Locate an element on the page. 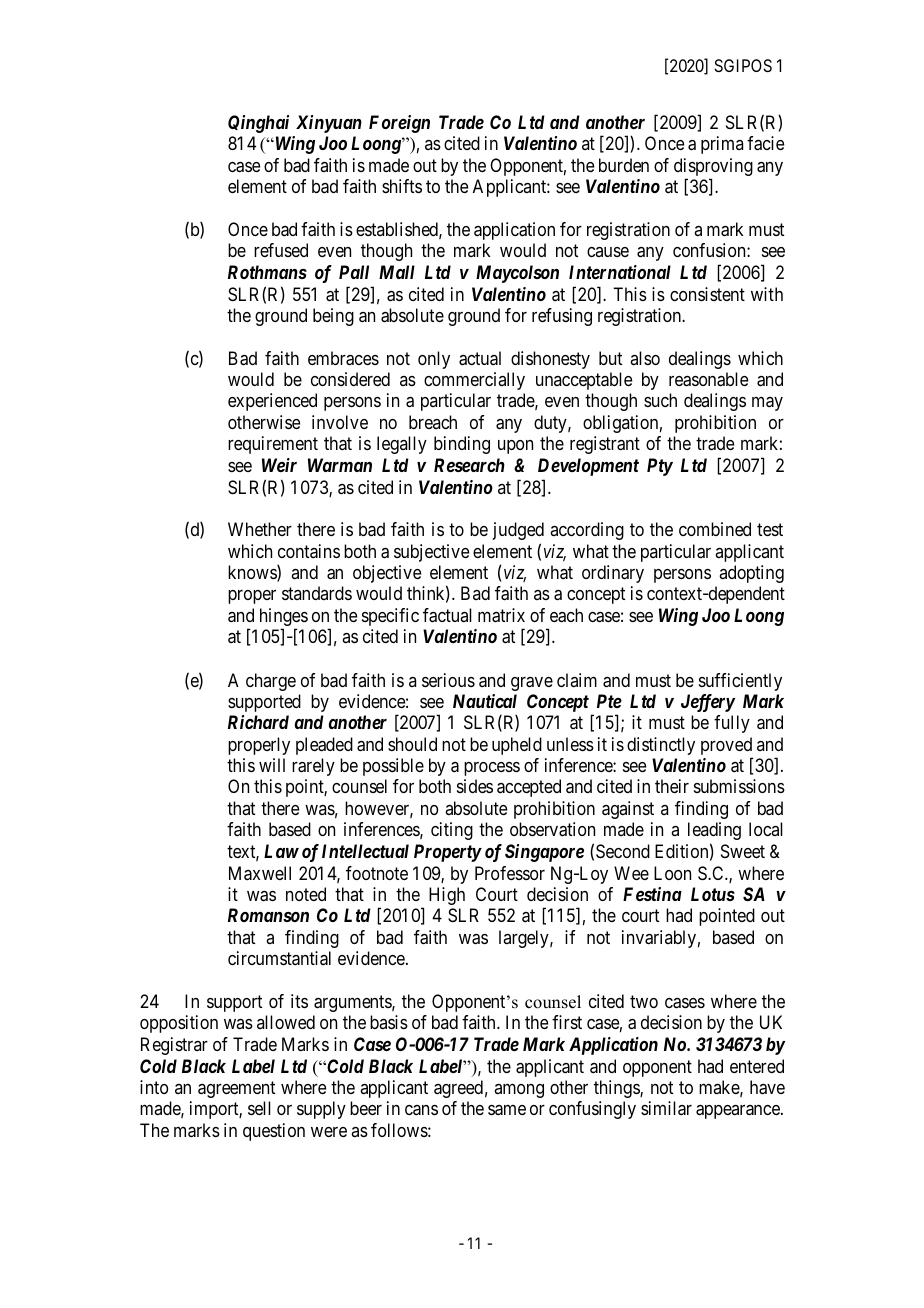 This document has height=1308, width=924. experienced is located at coordinates (272, 402).
